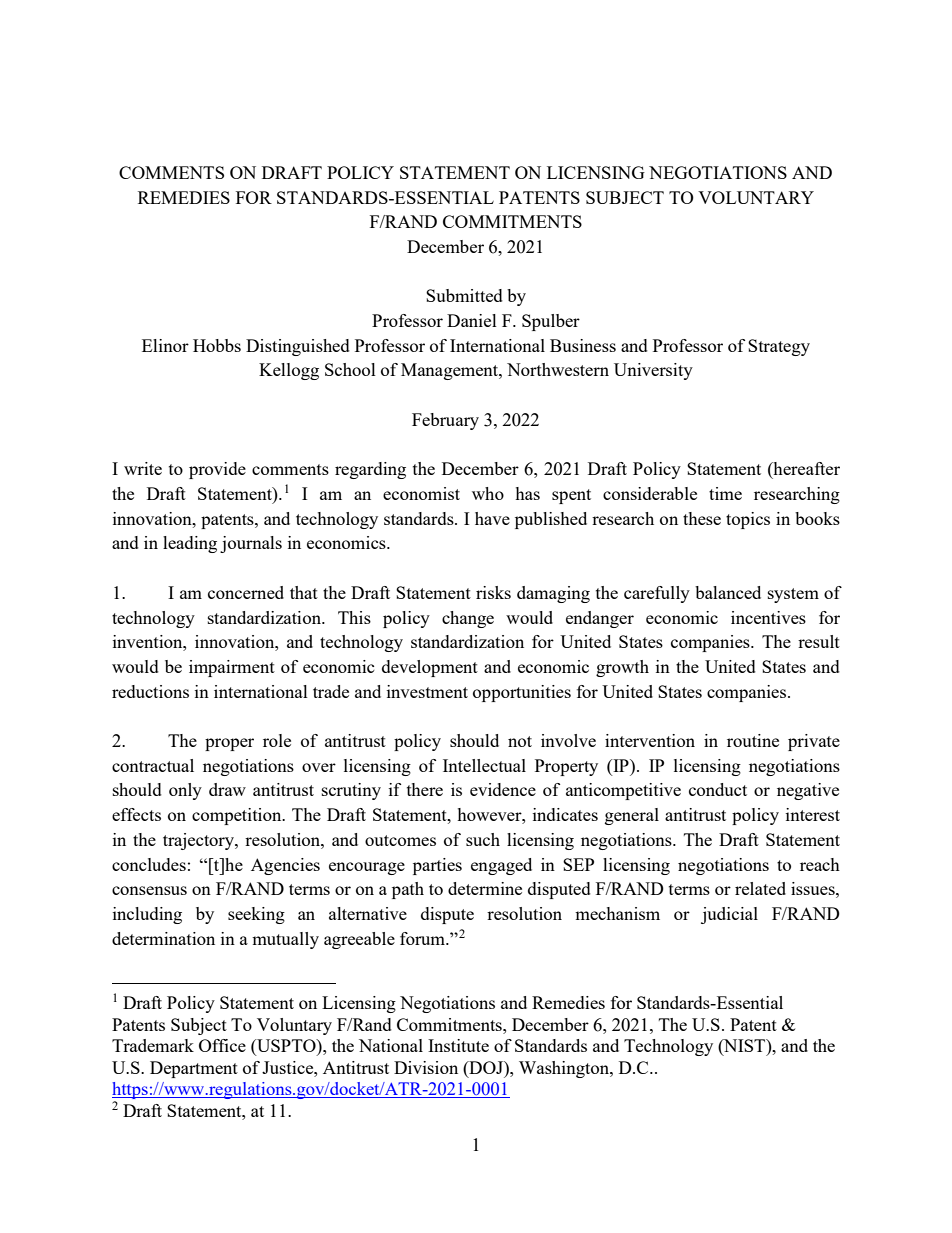 The image size is (952, 1233). Describe the element at coordinates (472, 320) in the page. I see `Daniel` at that location.
